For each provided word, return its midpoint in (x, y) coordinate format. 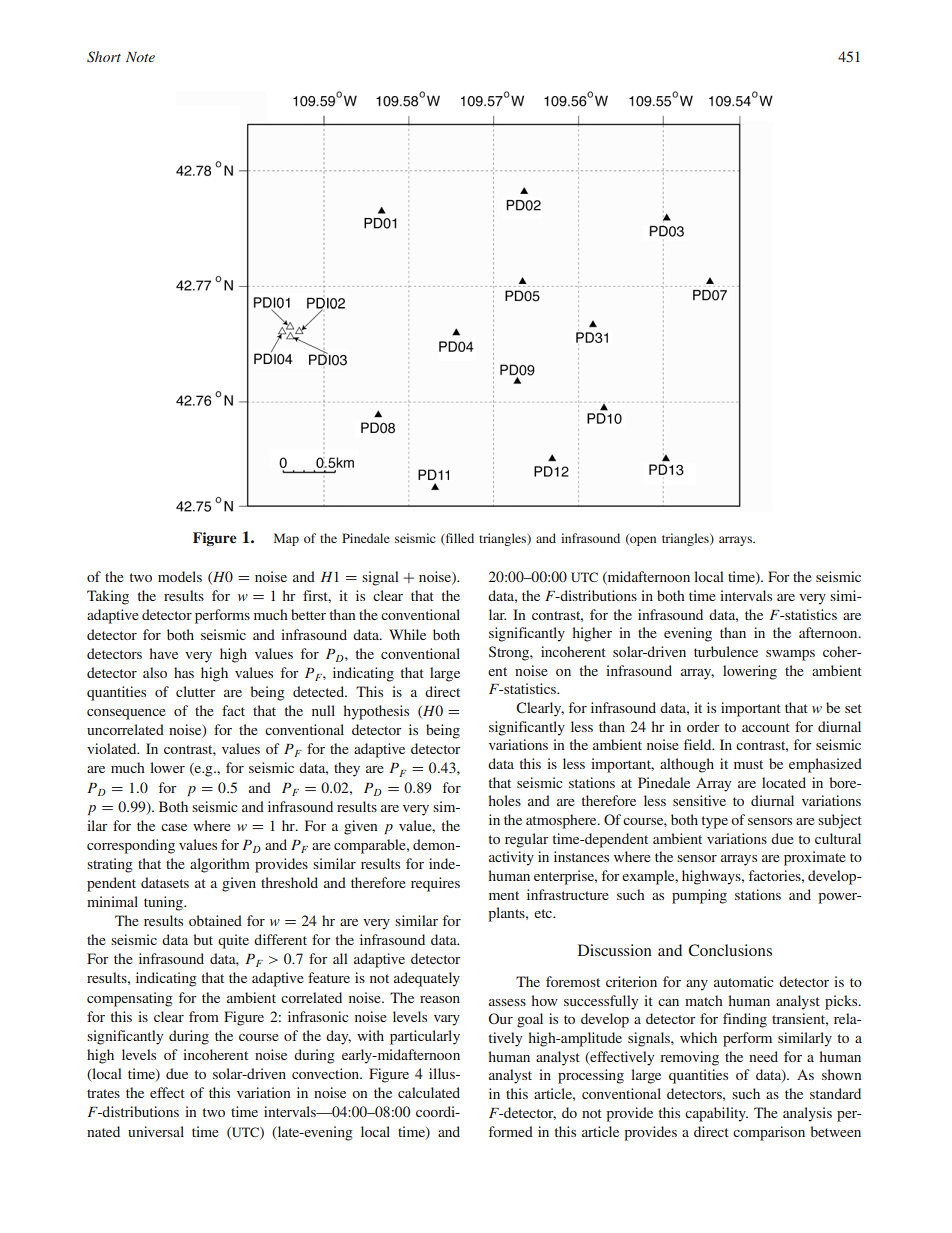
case (174, 827)
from (204, 1016)
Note (140, 57)
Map (286, 539)
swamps (790, 655)
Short (104, 57)
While (407, 634)
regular (527, 840)
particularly (425, 1037)
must (748, 764)
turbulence (726, 651)
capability (716, 1114)
